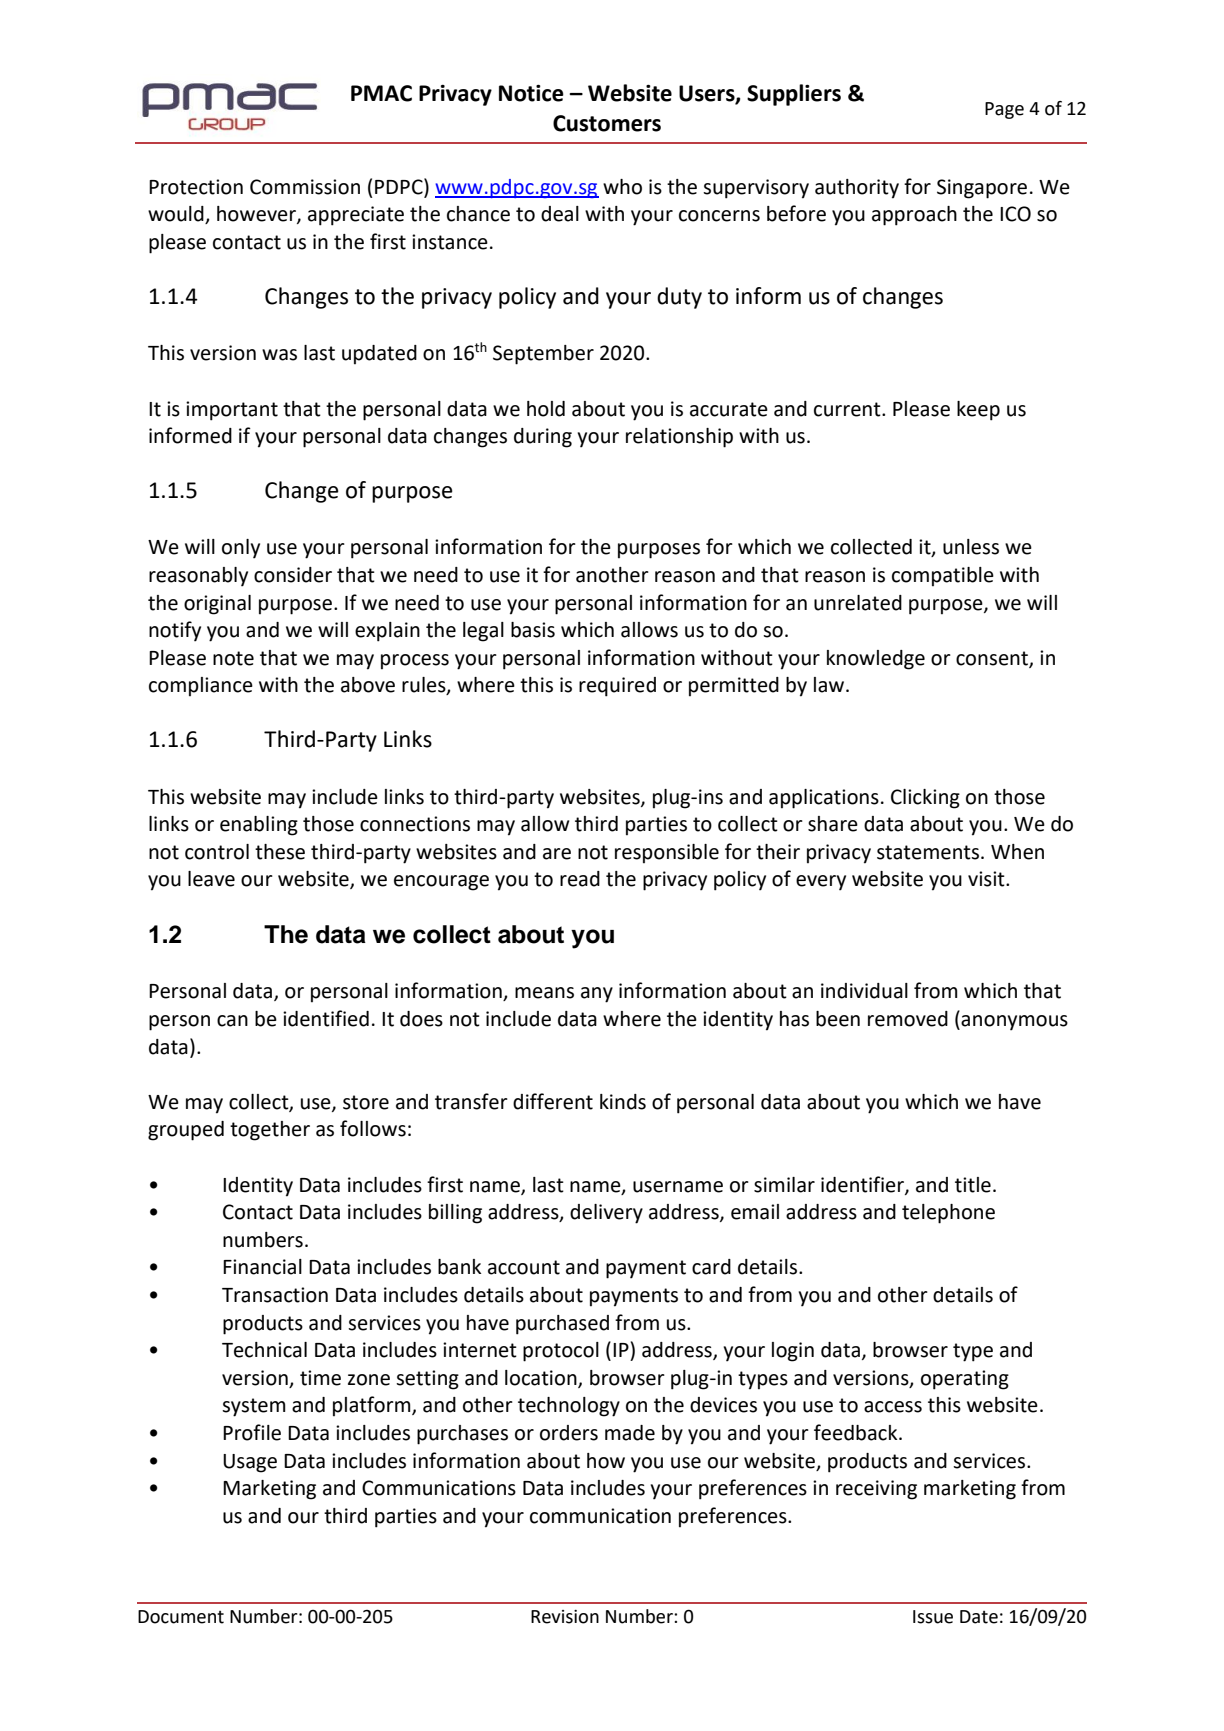 This screenshot has height=1731, width=1224. What do you see at coordinates (565, 1617) in the screenshot?
I see `Revision` at bounding box center [565, 1617].
